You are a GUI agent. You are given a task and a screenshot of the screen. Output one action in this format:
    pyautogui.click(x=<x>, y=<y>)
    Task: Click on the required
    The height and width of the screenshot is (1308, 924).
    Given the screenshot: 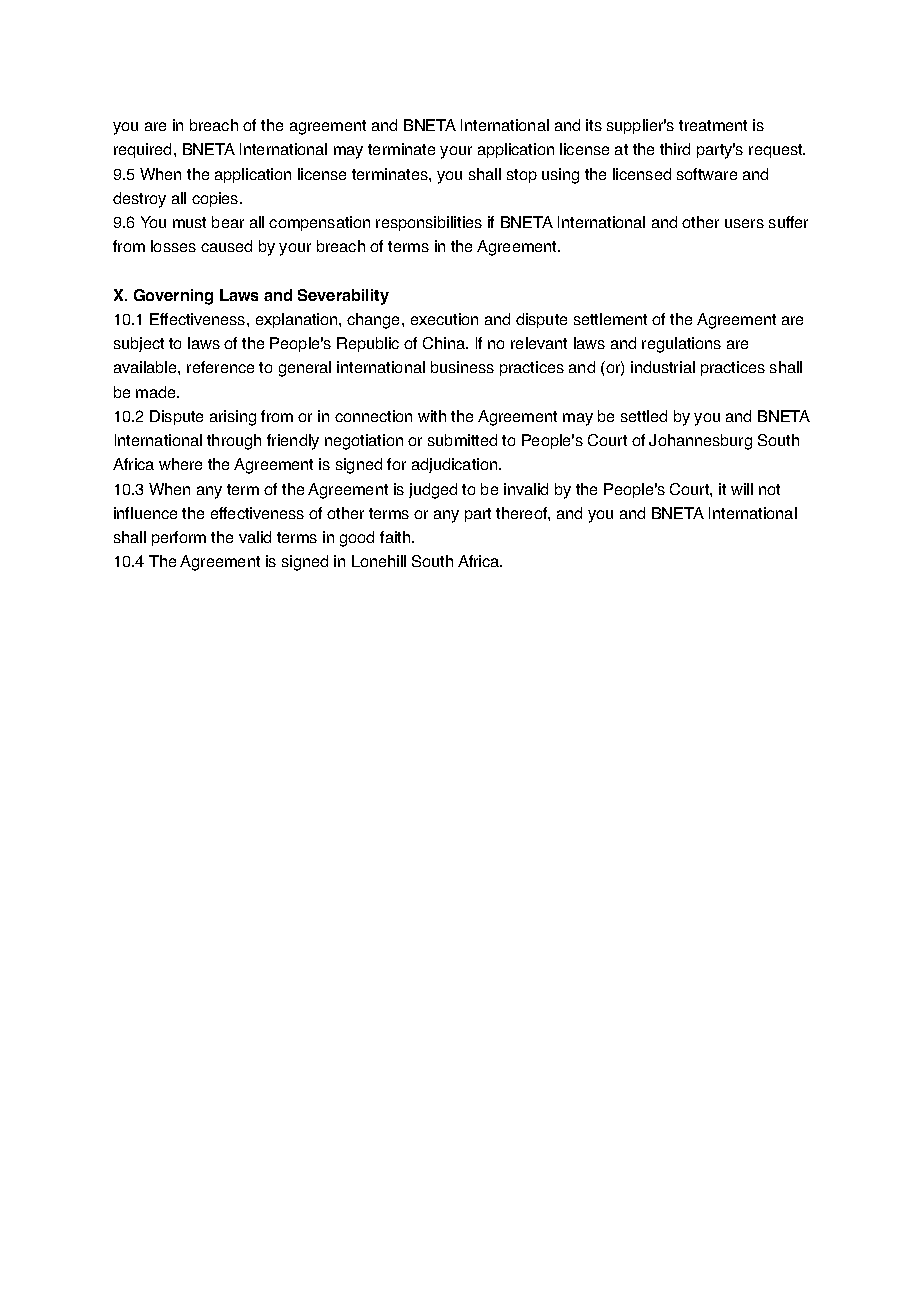 What is the action you would take?
    pyautogui.click(x=142, y=150)
